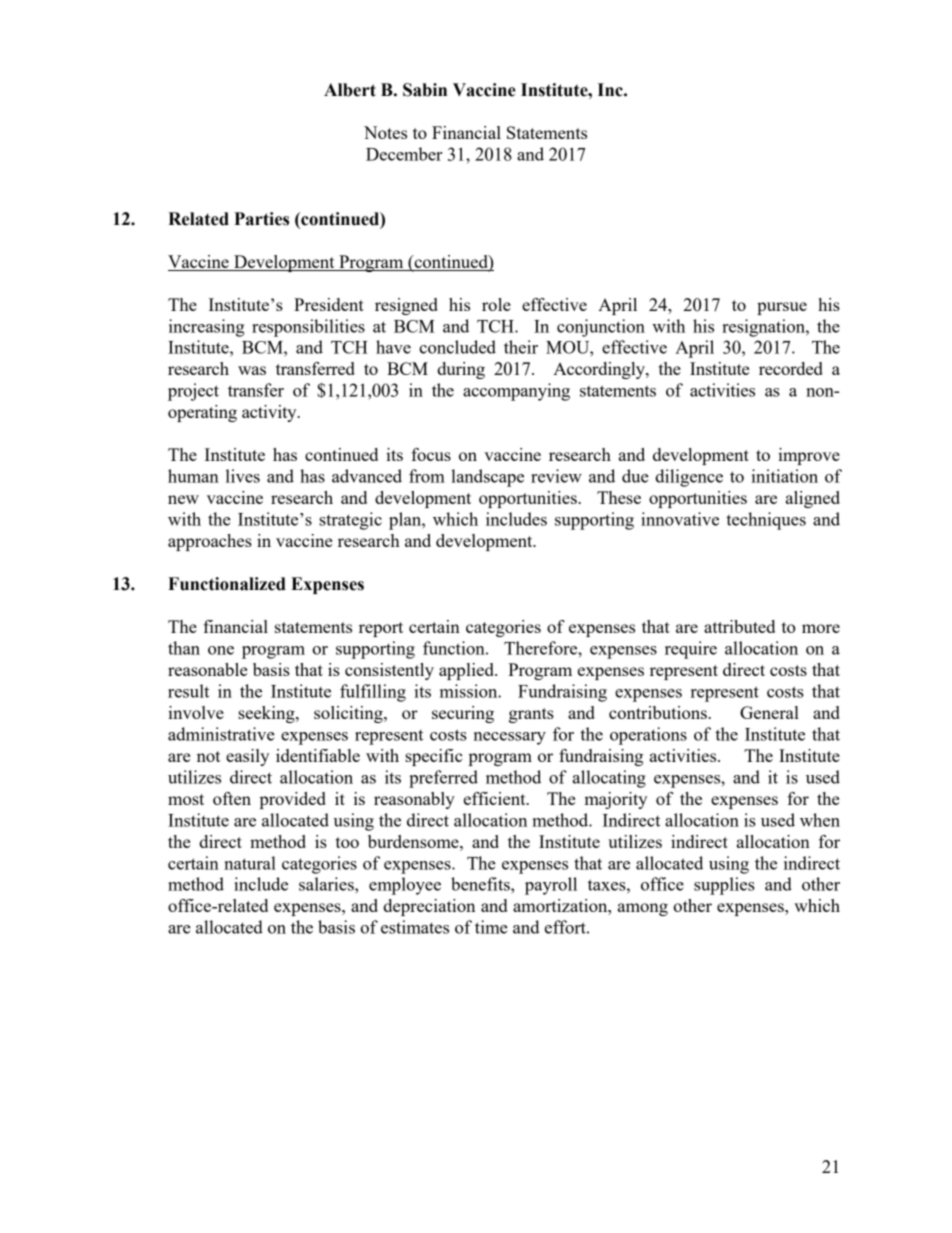  What do you see at coordinates (467, 671) in the screenshot?
I see `applied` at bounding box center [467, 671].
